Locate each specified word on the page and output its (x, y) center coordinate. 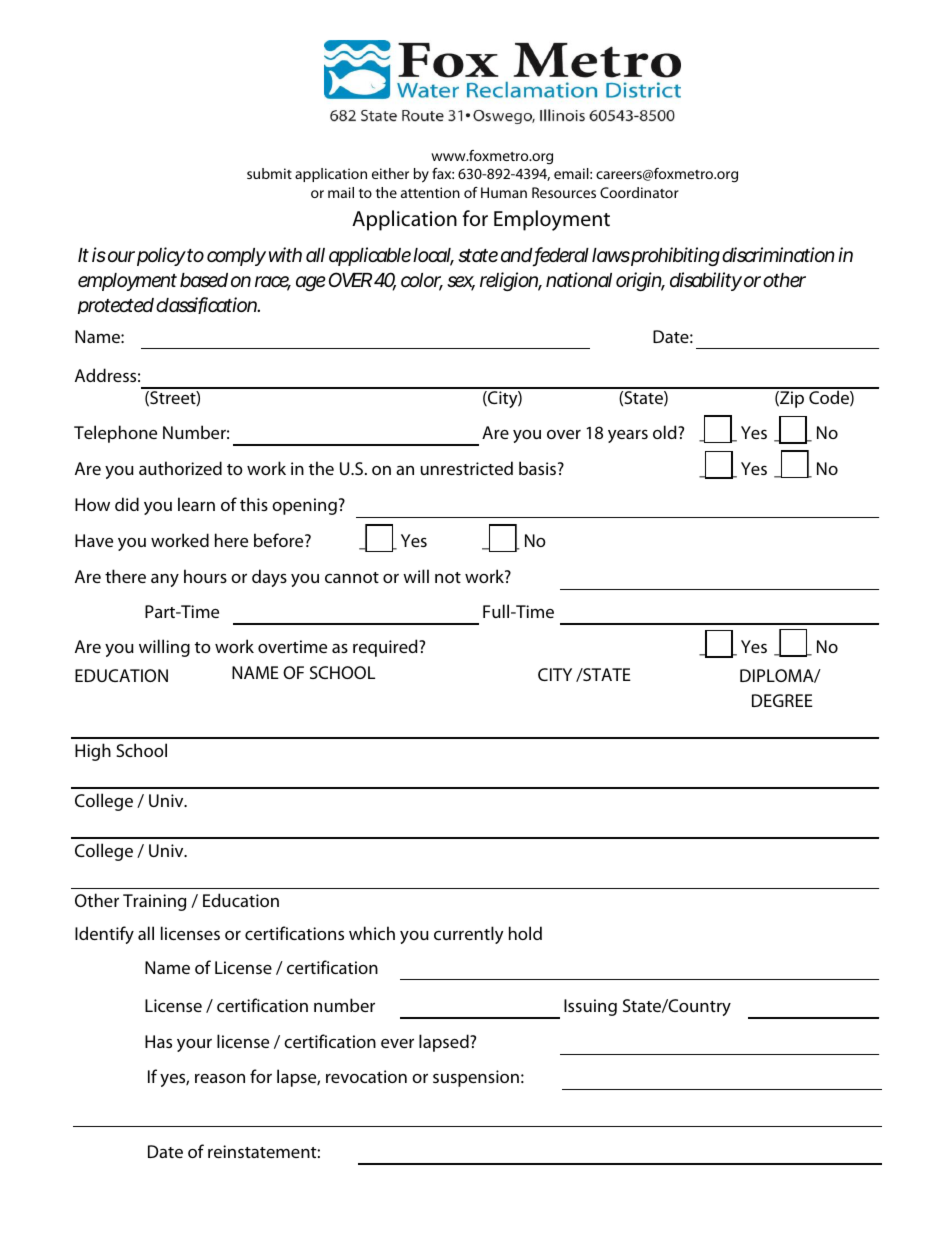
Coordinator (639, 192)
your (194, 1045)
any (165, 580)
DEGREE (782, 700)
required (386, 648)
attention (430, 192)
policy (161, 256)
